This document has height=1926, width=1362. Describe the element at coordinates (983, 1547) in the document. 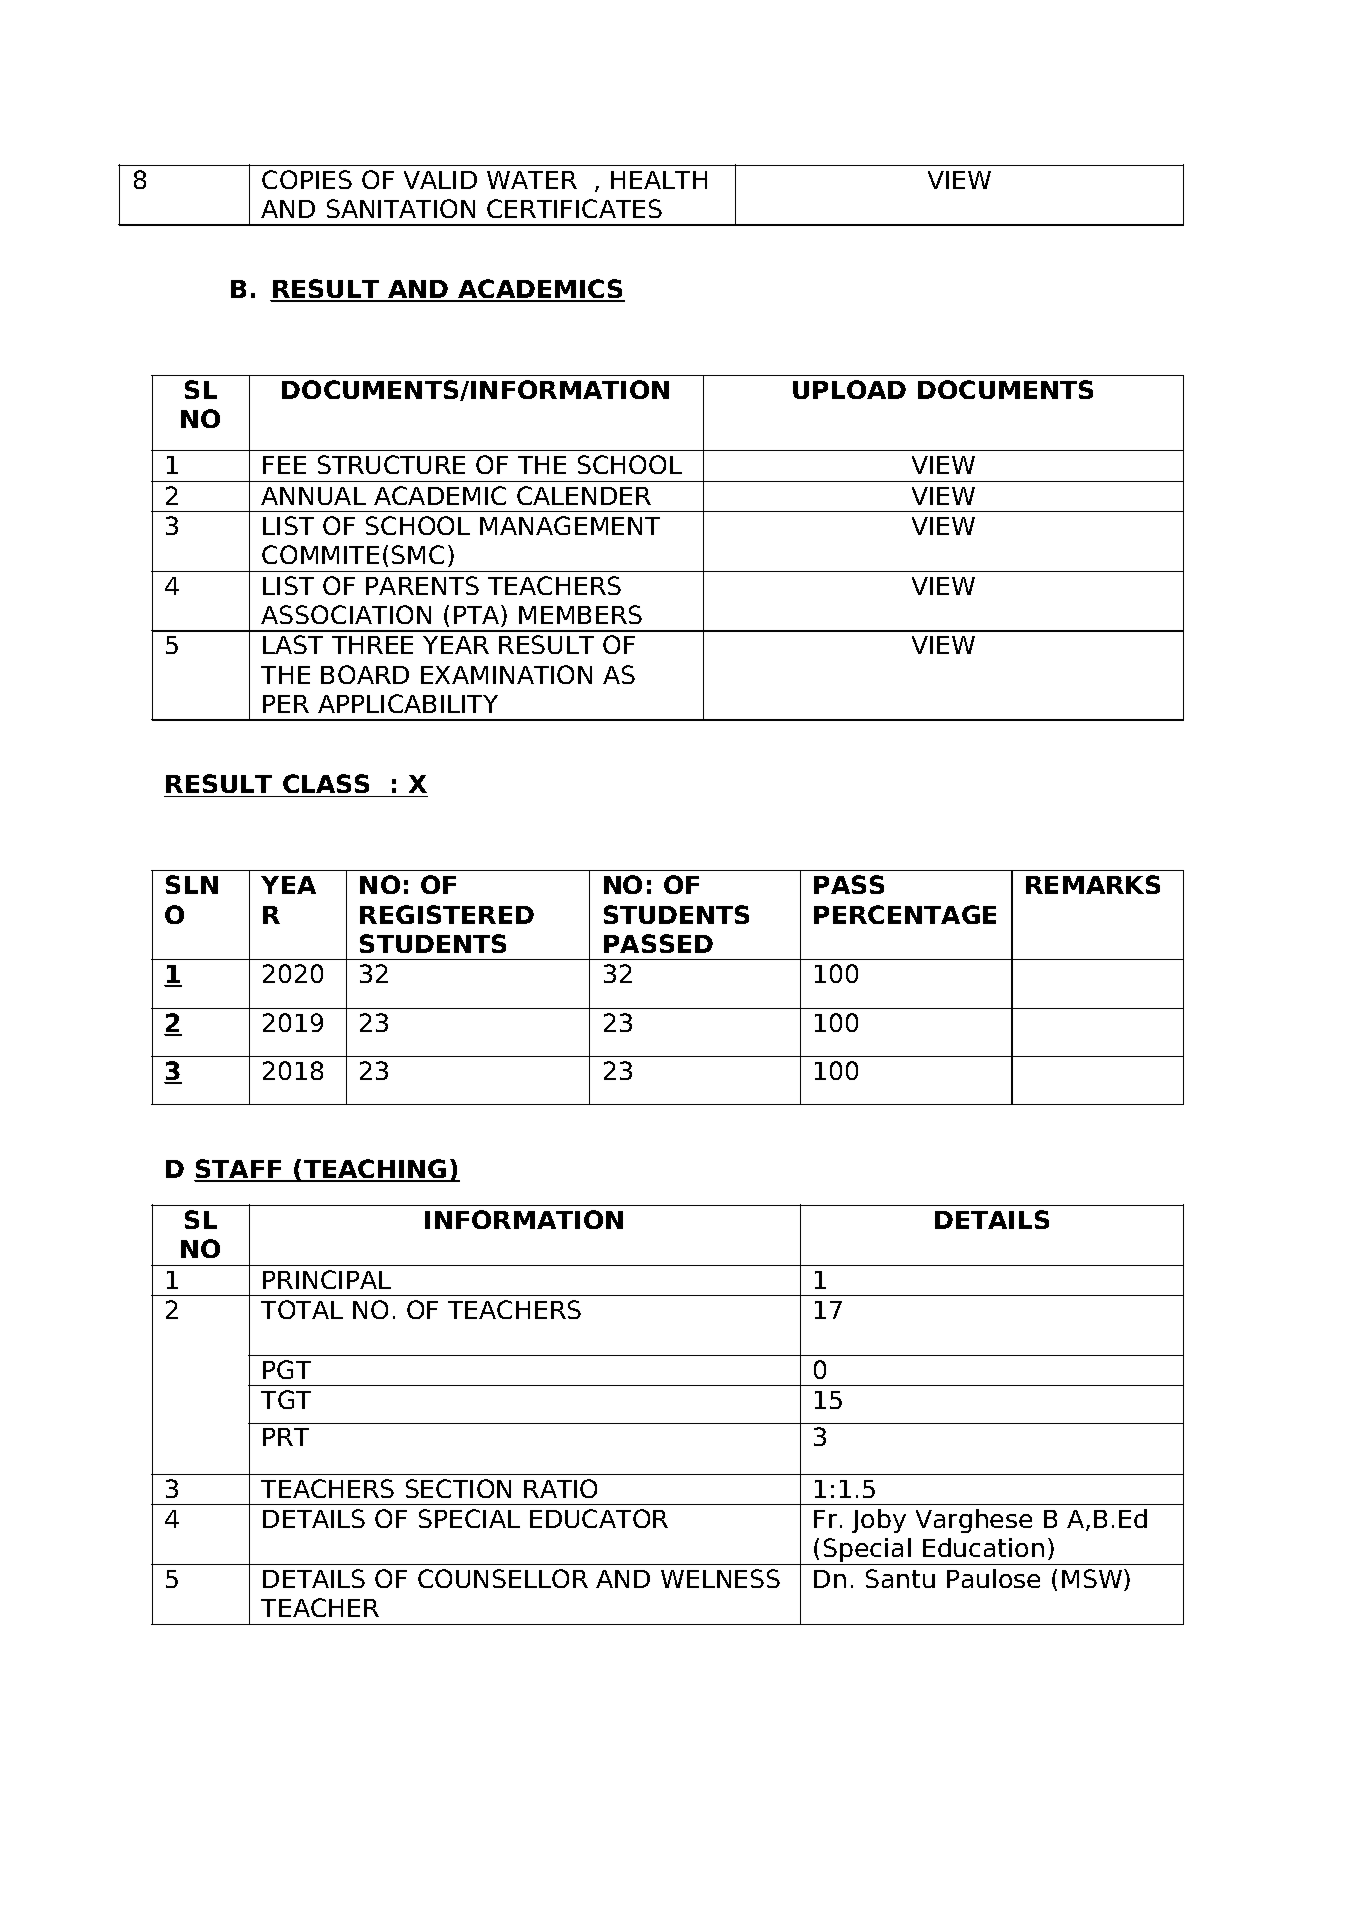

I see `Education` at that location.
